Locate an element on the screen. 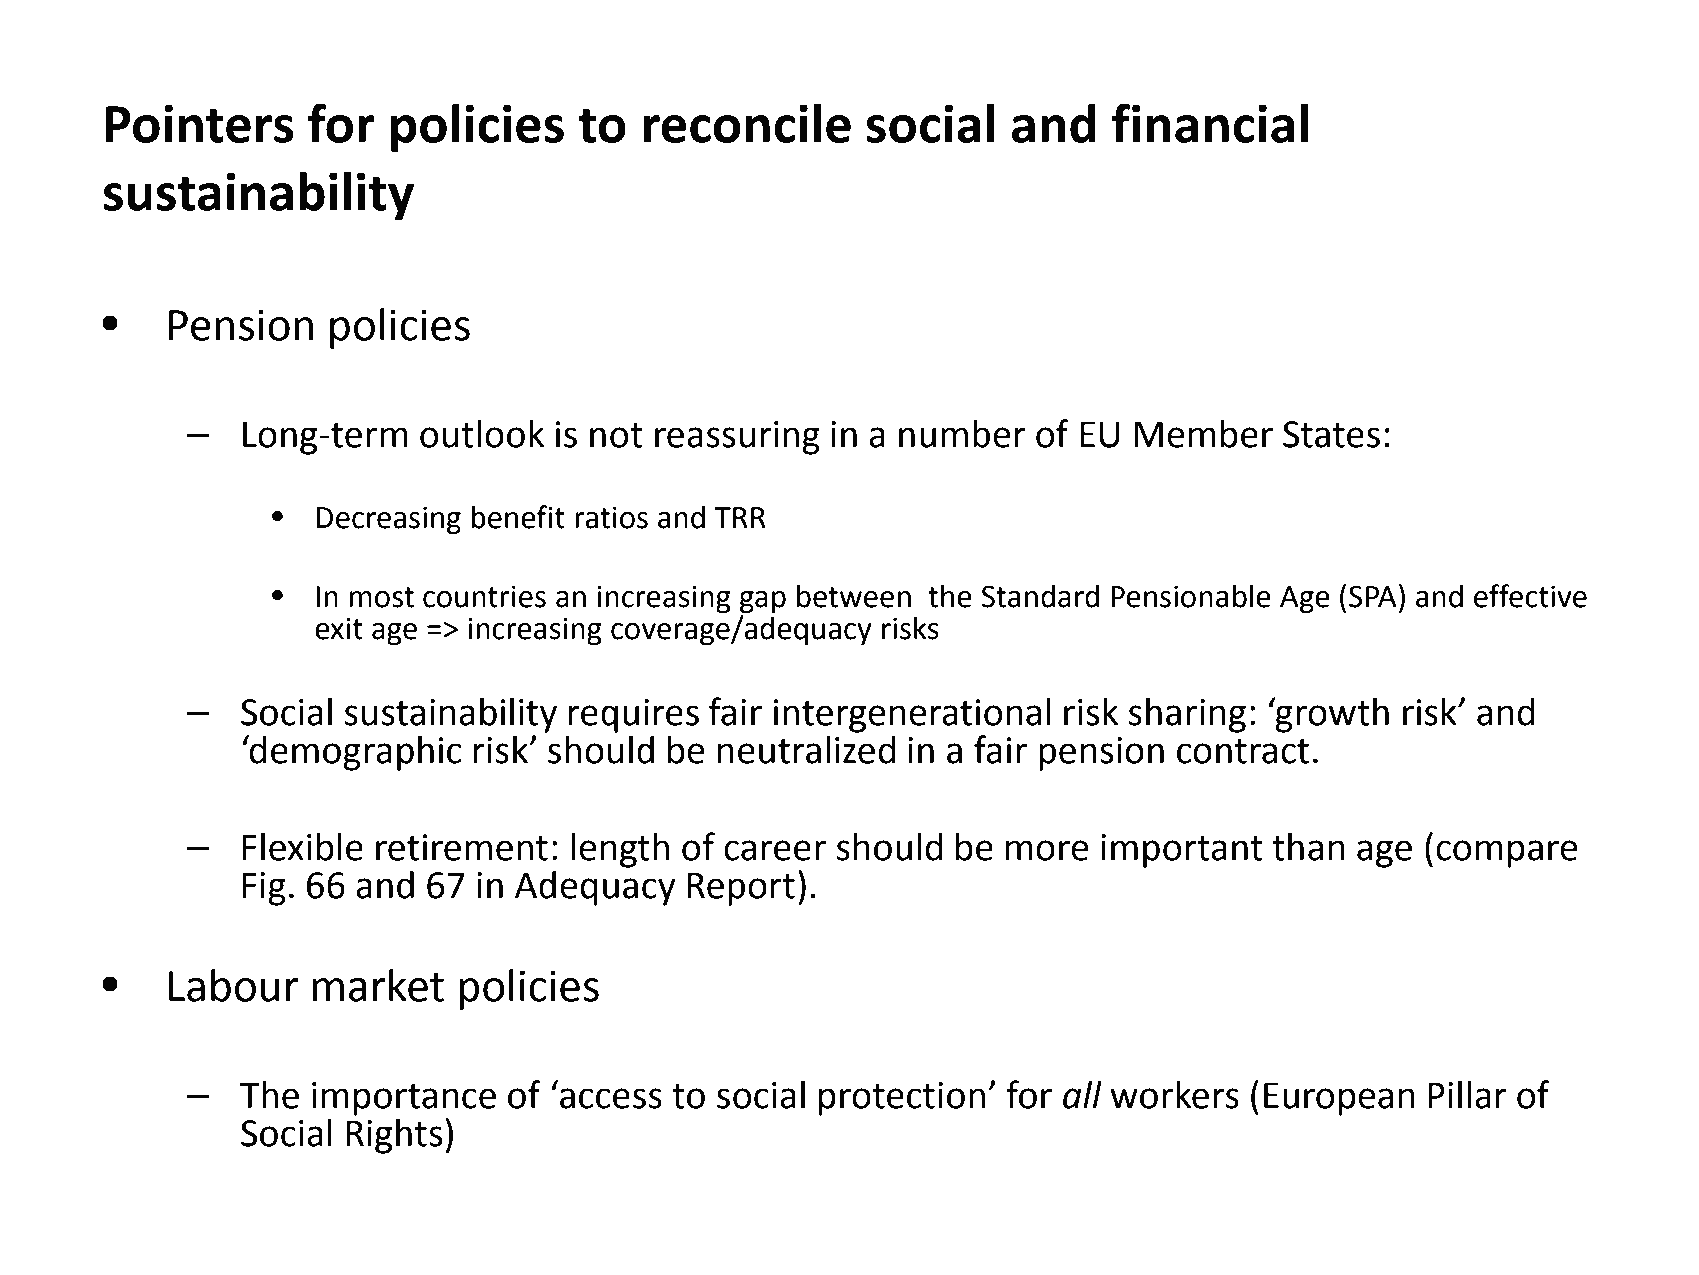 This screenshot has width=1699, height=1275. than is located at coordinates (1308, 847).
